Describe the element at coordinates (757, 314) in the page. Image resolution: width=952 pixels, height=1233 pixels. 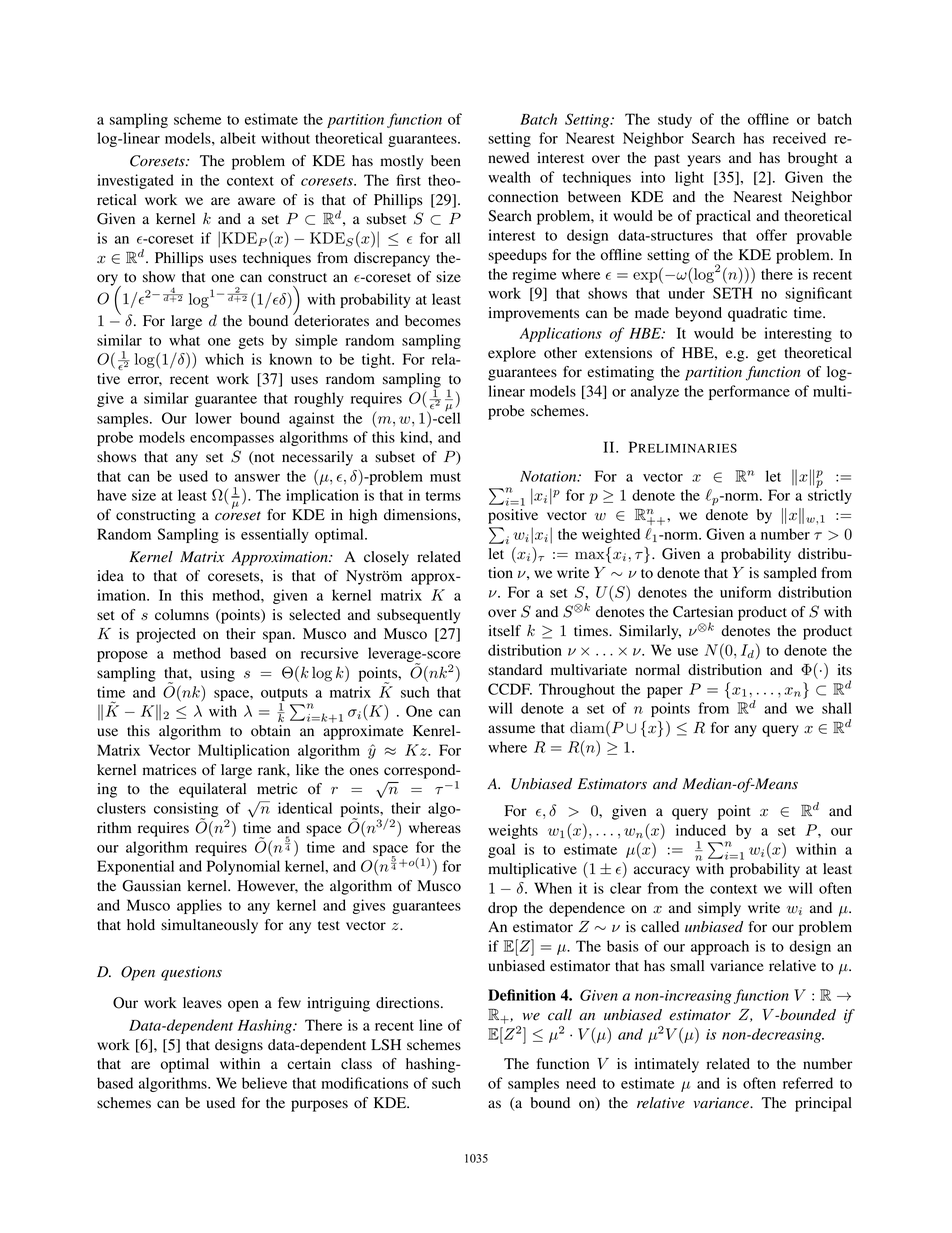
I see `quadratic` at that location.
